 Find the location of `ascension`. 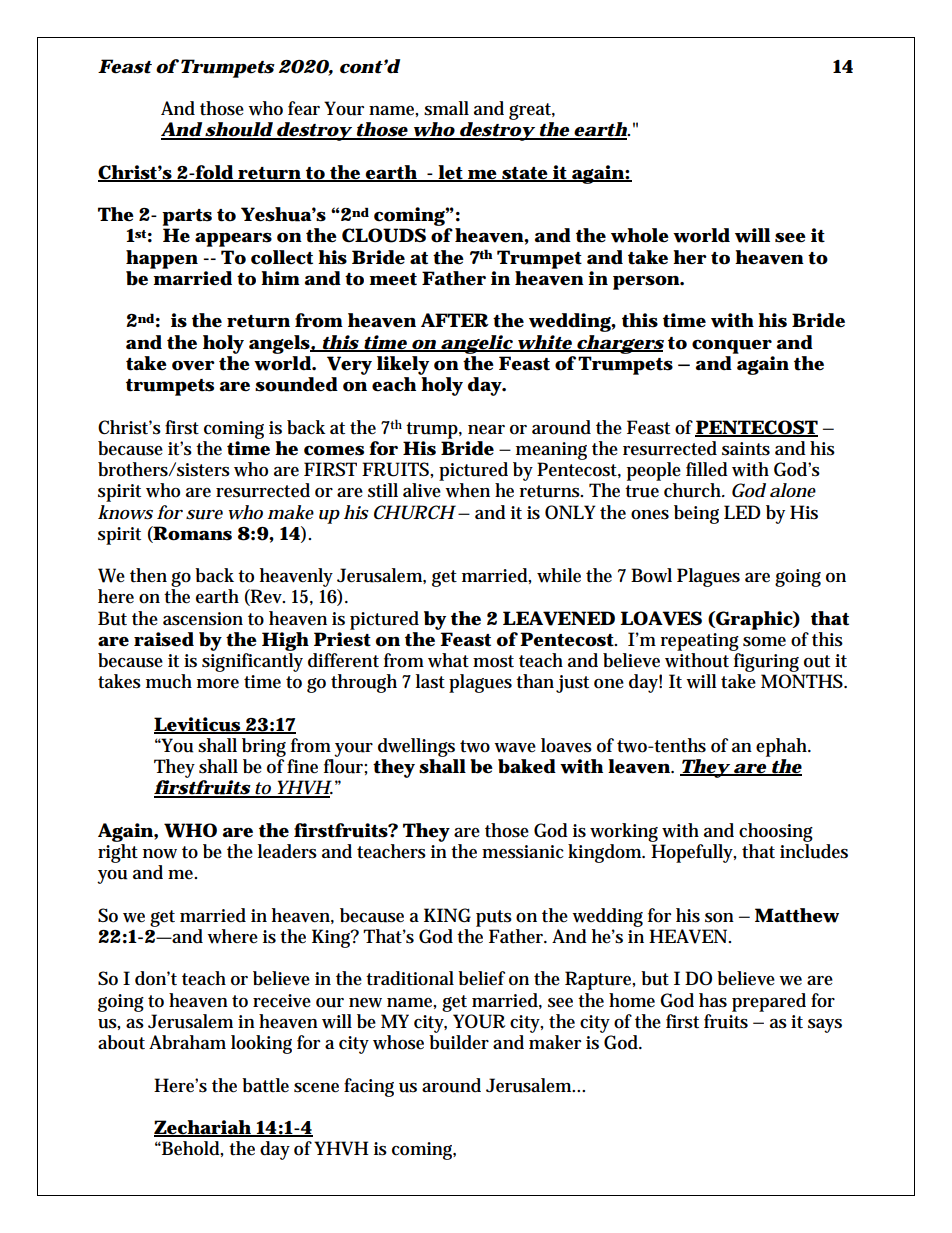

ascension is located at coordinates (203, 619).
